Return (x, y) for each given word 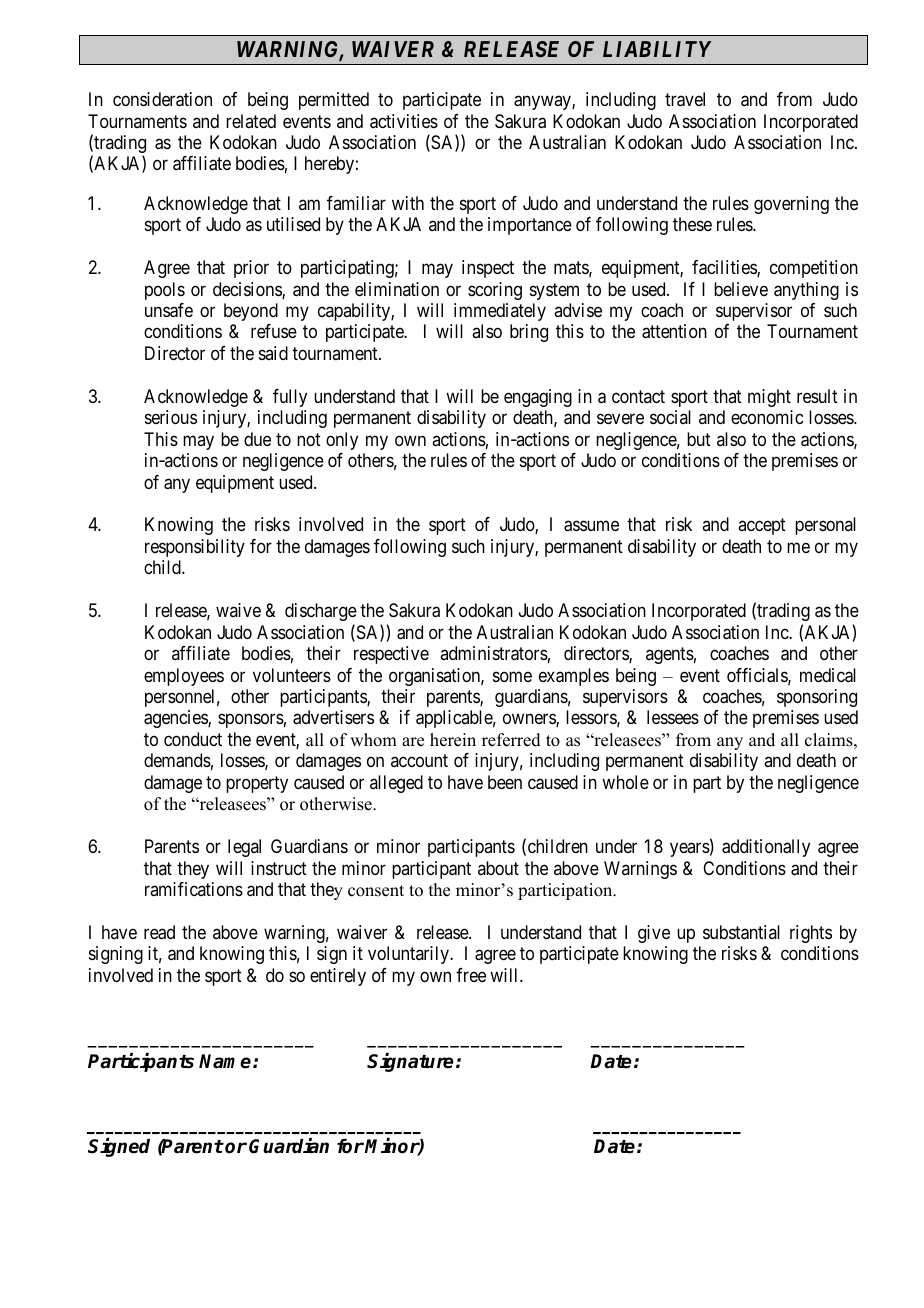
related (251, 121)
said (273, 353)
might (769, 398)
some (512, 676)
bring (529, 333)
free (471, 975)
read (159, 932)
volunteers (292, 675)
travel (685, 99)
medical (828, 675)
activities (404, 121)
